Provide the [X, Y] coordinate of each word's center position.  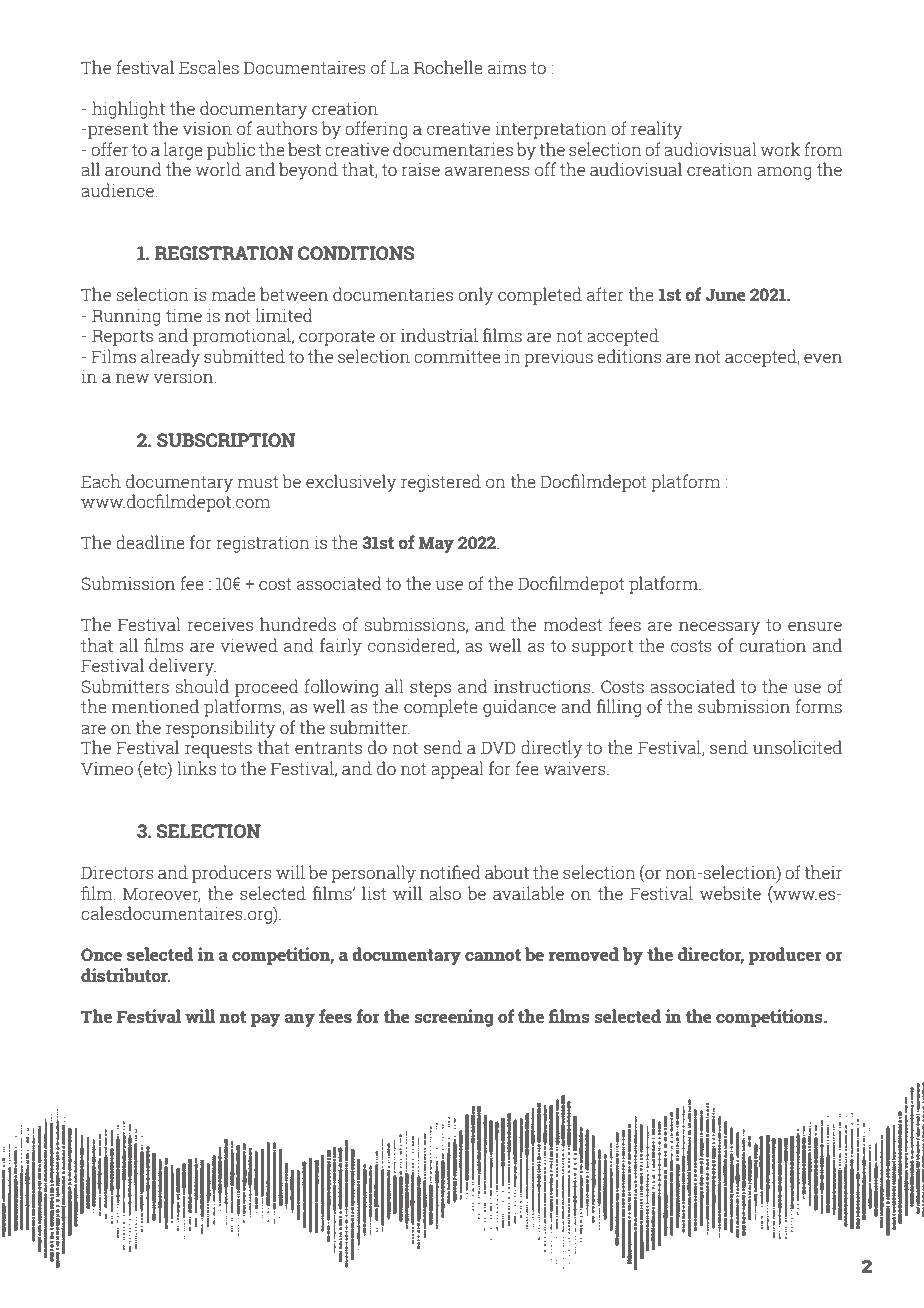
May [436, 544]
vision [207, 128]
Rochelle [448, 67]
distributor [125, 975]
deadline [150, 542]
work [780, 149]
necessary [719, 628]
